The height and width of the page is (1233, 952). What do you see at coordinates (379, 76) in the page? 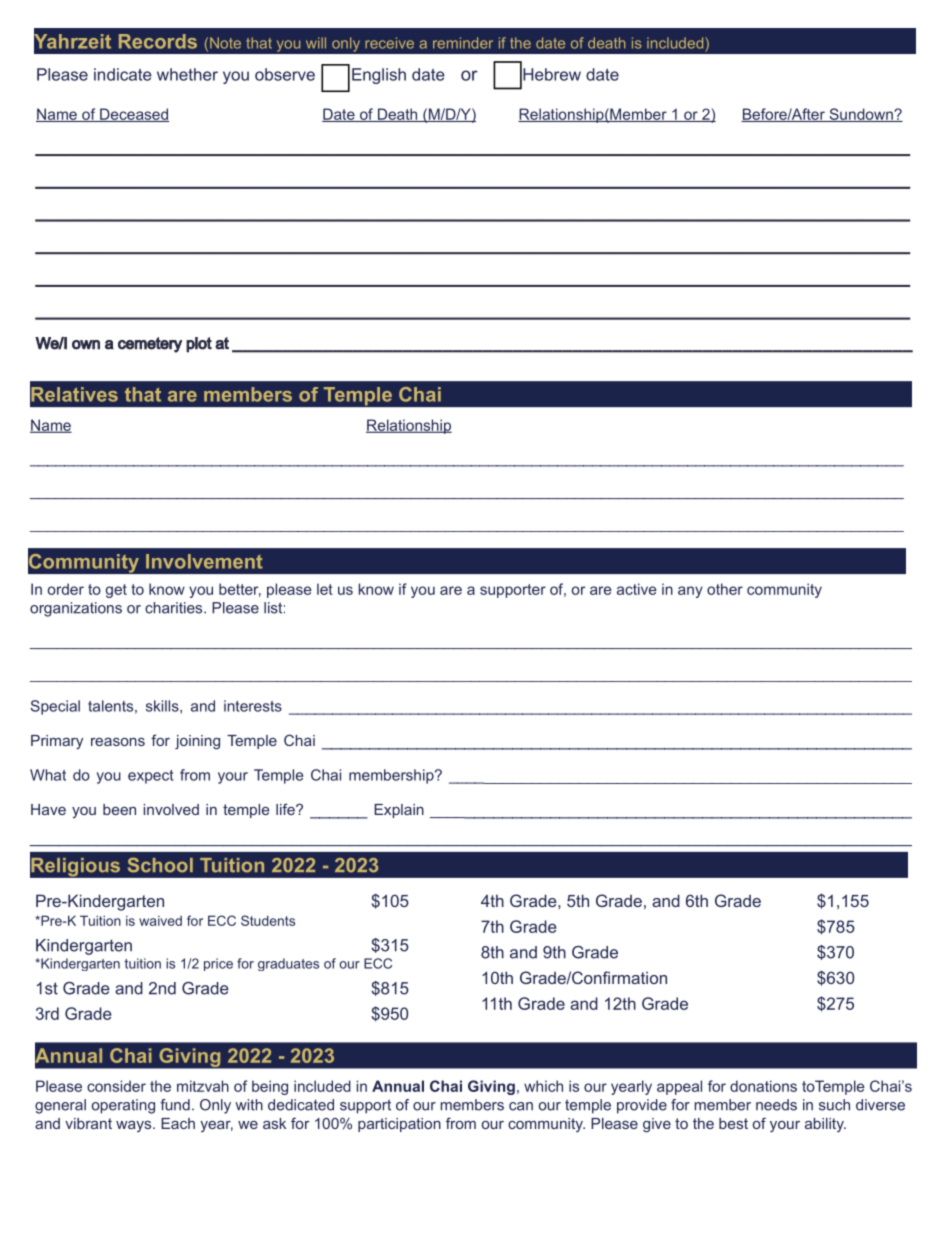
I see `English` at bounding box center [379, 76].
